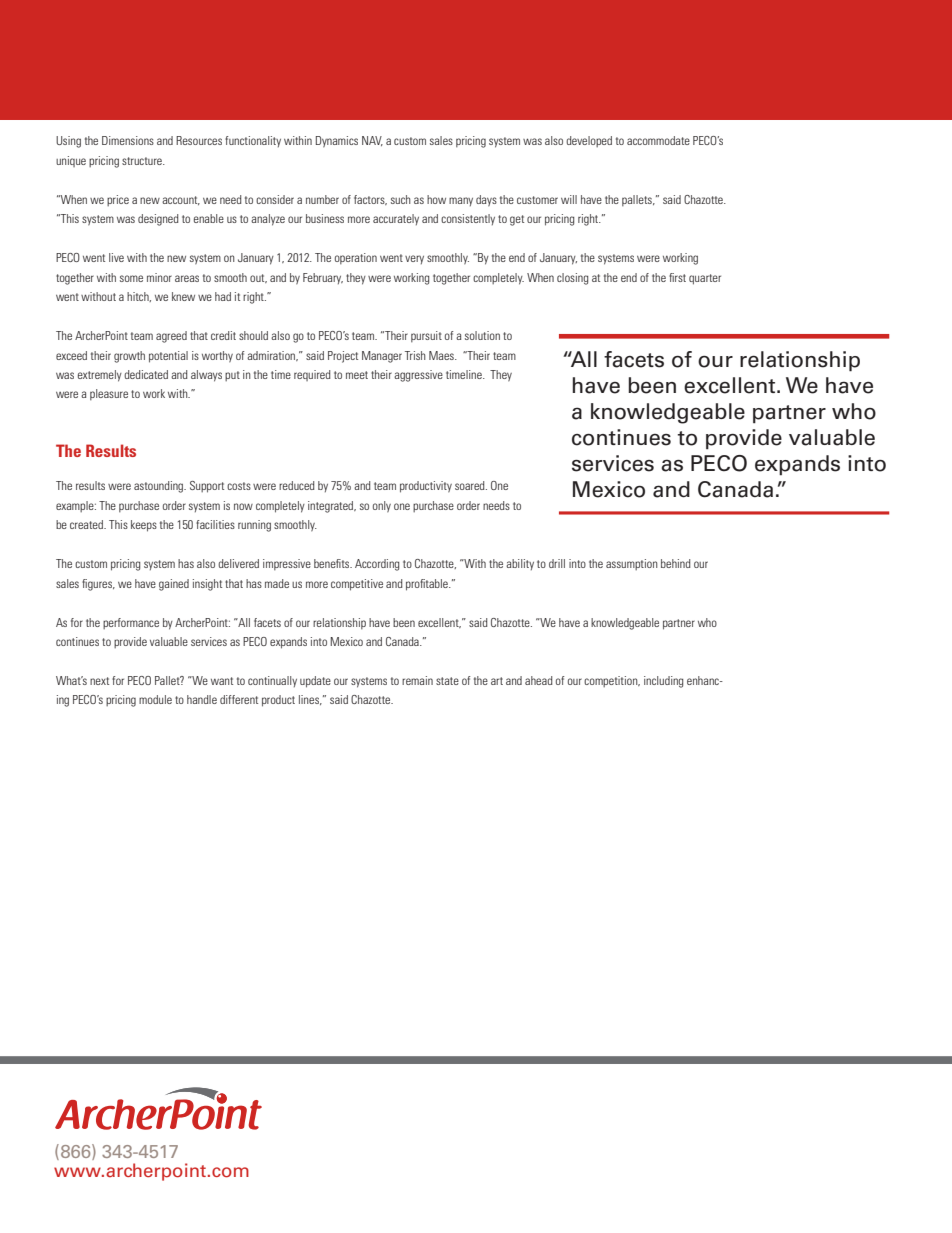 This screenshot has height=1233, width=952. What do you see at coordinates (143, 161) in the screenshot?
I see `structure` at bounding box center [143, 161].
